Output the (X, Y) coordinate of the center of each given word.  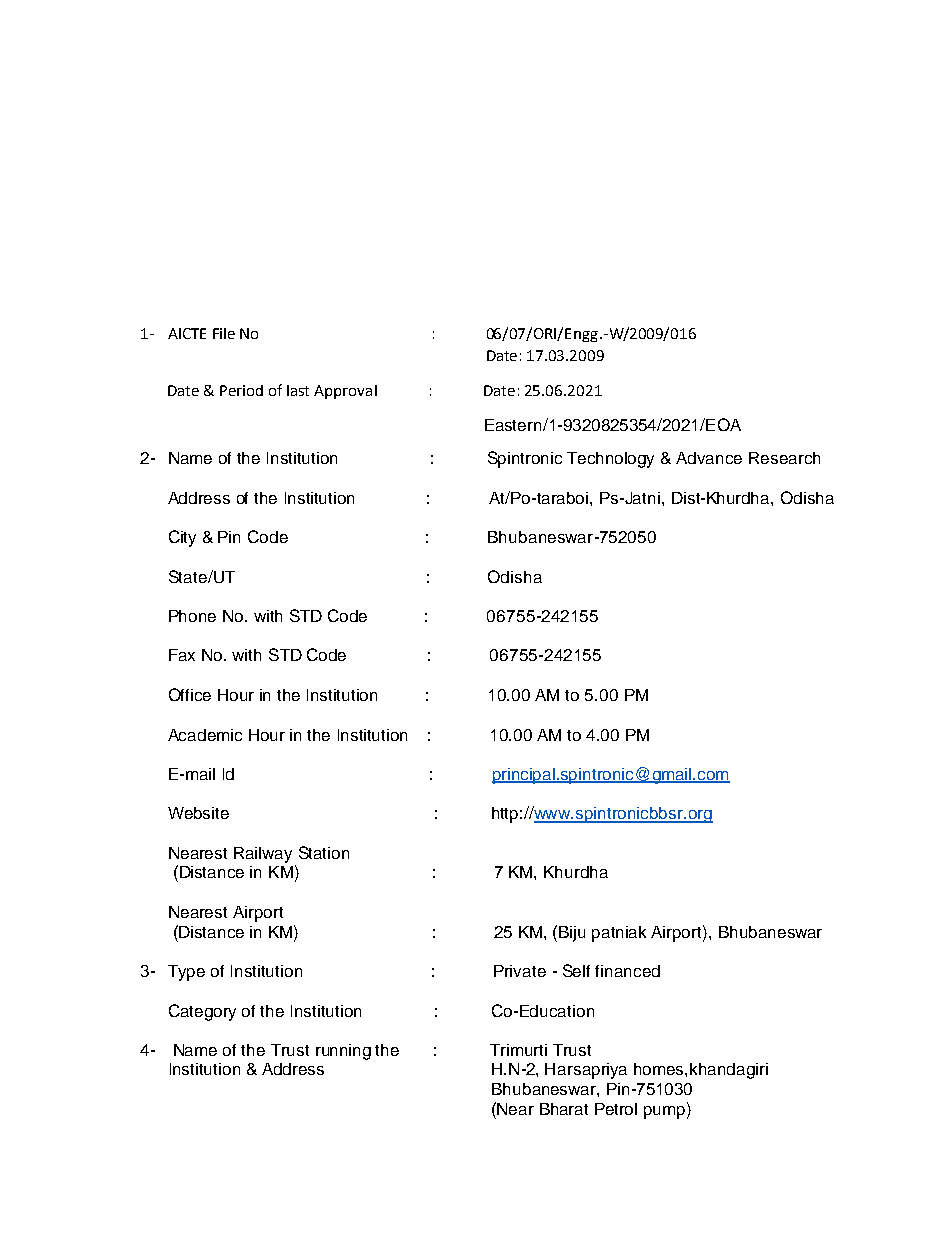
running (343, 1052)
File (224, 333)
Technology (610, 460)
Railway (263, 855)
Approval (345, 392)
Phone (192, 616)
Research (784, 458)
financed (627, 971)
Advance (709, 458)
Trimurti (518, 1050)
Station (324, 852)
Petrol (616, 1109)
